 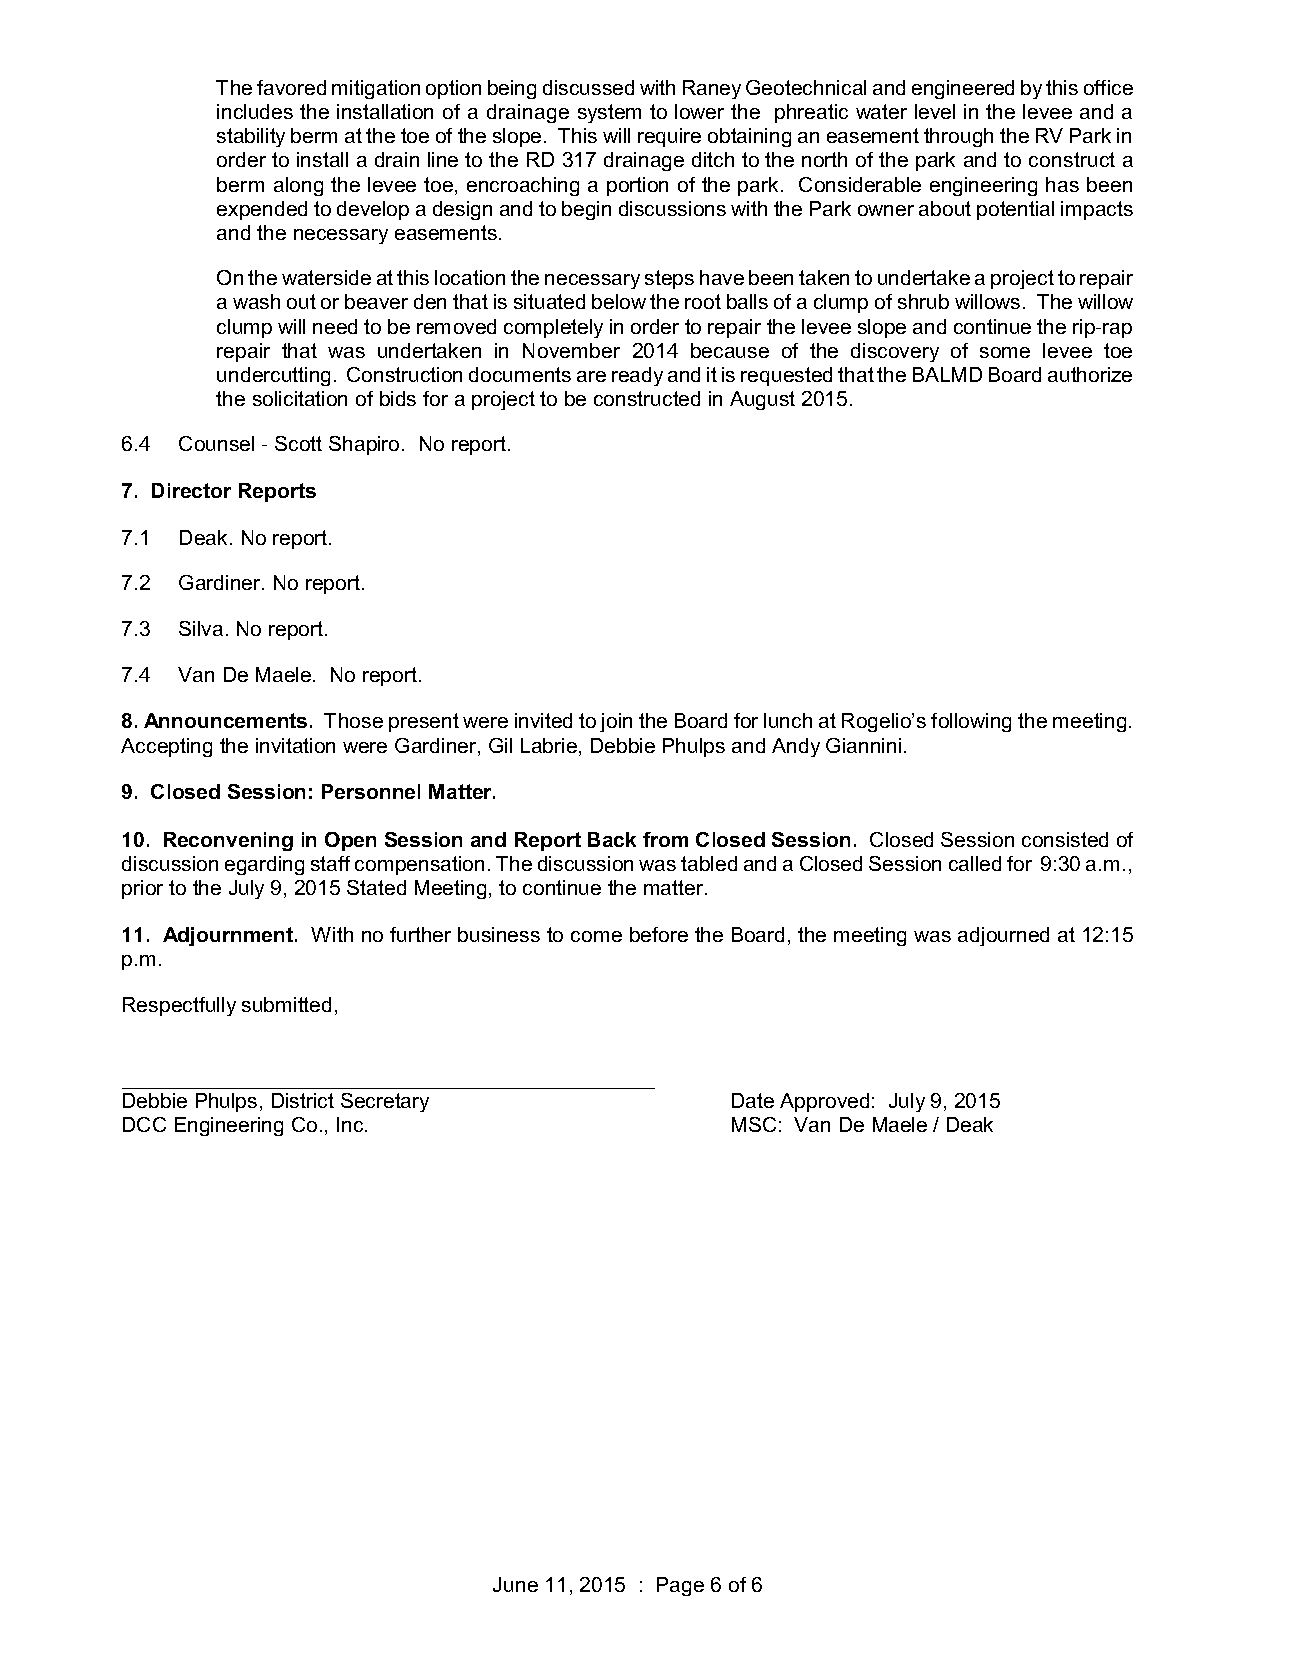 I want to click on stability, so click(x=251, y=137).
